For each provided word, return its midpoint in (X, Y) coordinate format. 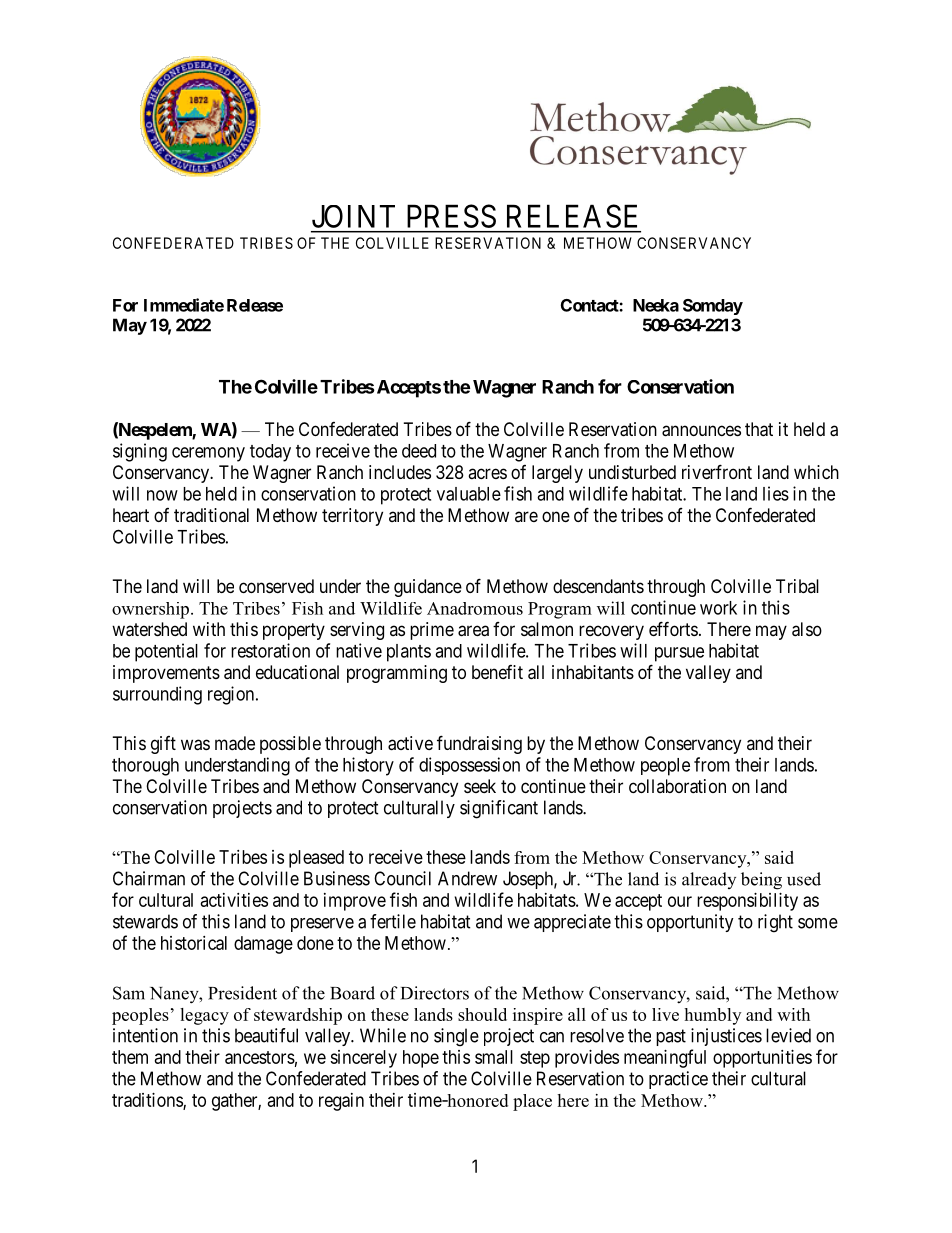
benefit (497, 672)
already (709, 880)
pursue (679, 654)
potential (166, 652)
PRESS (451, 216)
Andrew (467, 878)
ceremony (208, 454)
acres (487, 473)
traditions (148, 1101)
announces (701, 431)
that (759, 429)
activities (234, 900)
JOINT (353, 216)
